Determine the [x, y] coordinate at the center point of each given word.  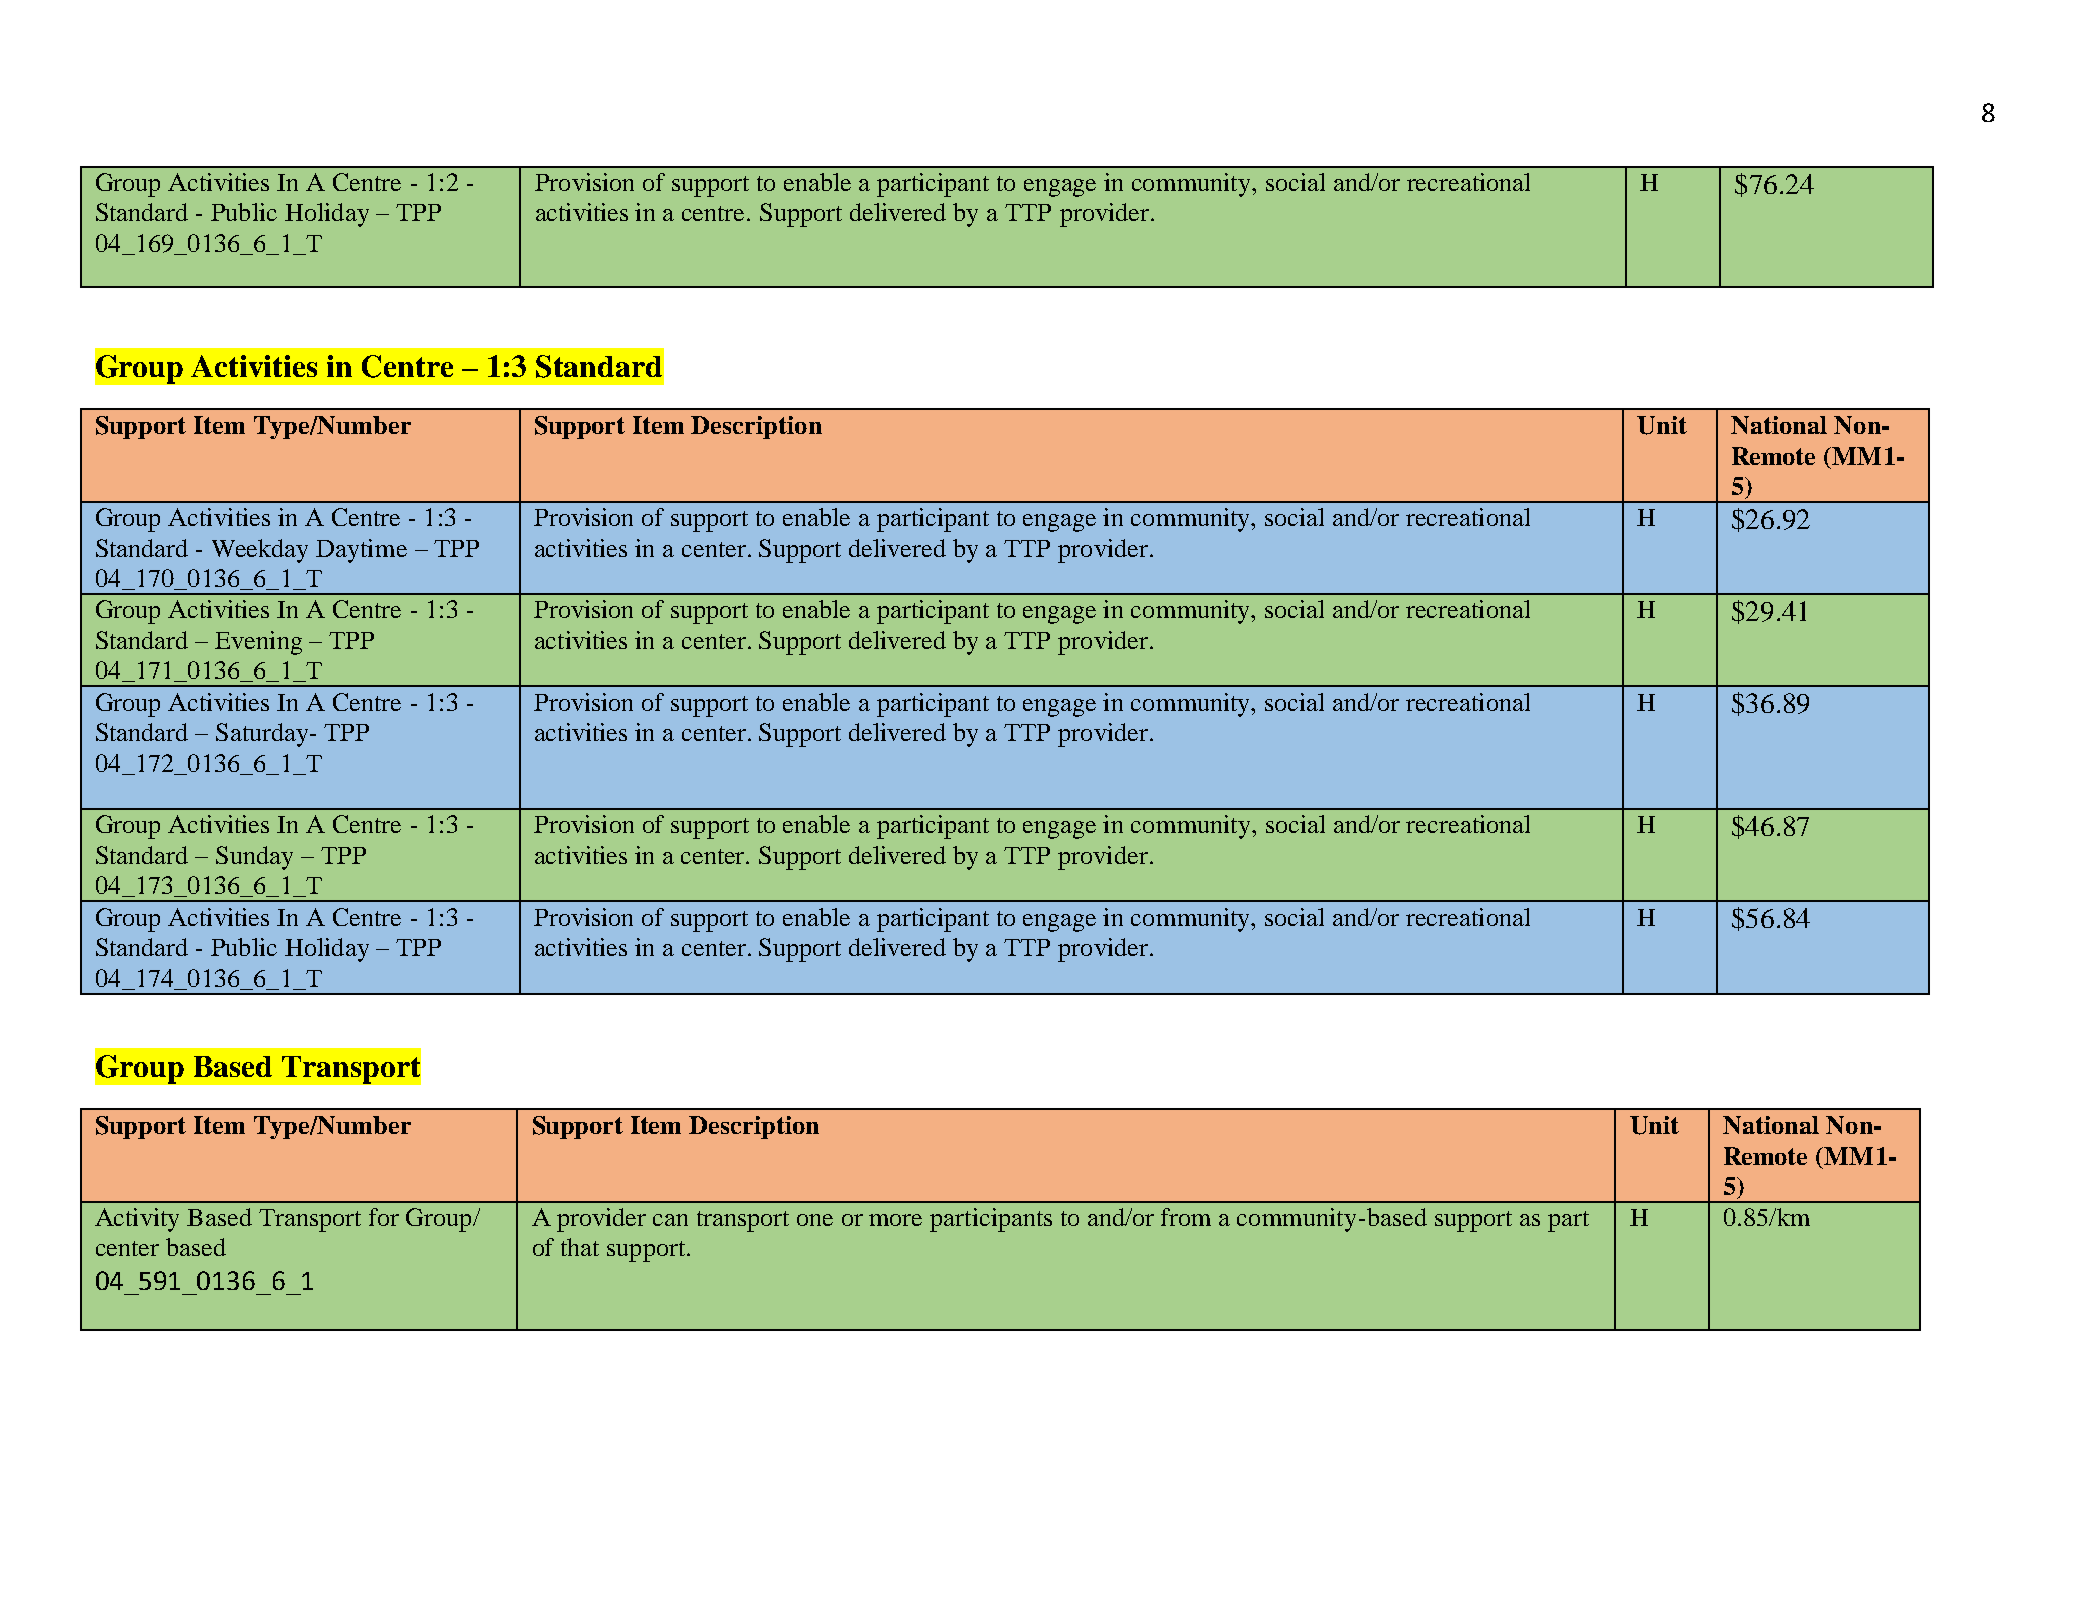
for [384, 1217]
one [815, 1220]
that [580, 1247]
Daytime [361, 551]
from [1186, 1217]
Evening [258, 643]
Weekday [260, 551]
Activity [137, 1220]
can [670, 1220]
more [895, 1220]
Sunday [254, 858]
